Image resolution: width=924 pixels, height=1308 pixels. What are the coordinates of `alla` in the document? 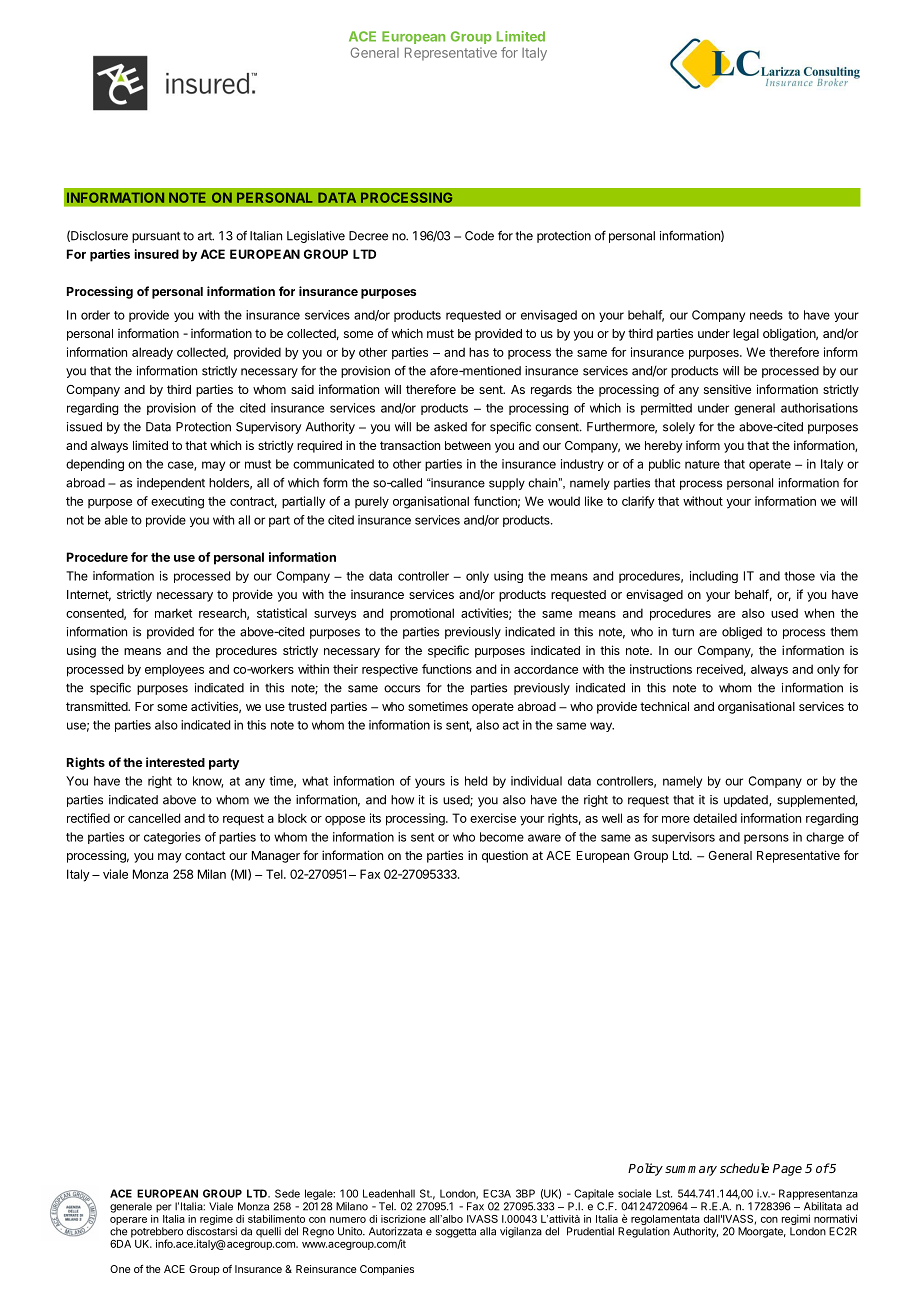 It's located at (488, 1231).
